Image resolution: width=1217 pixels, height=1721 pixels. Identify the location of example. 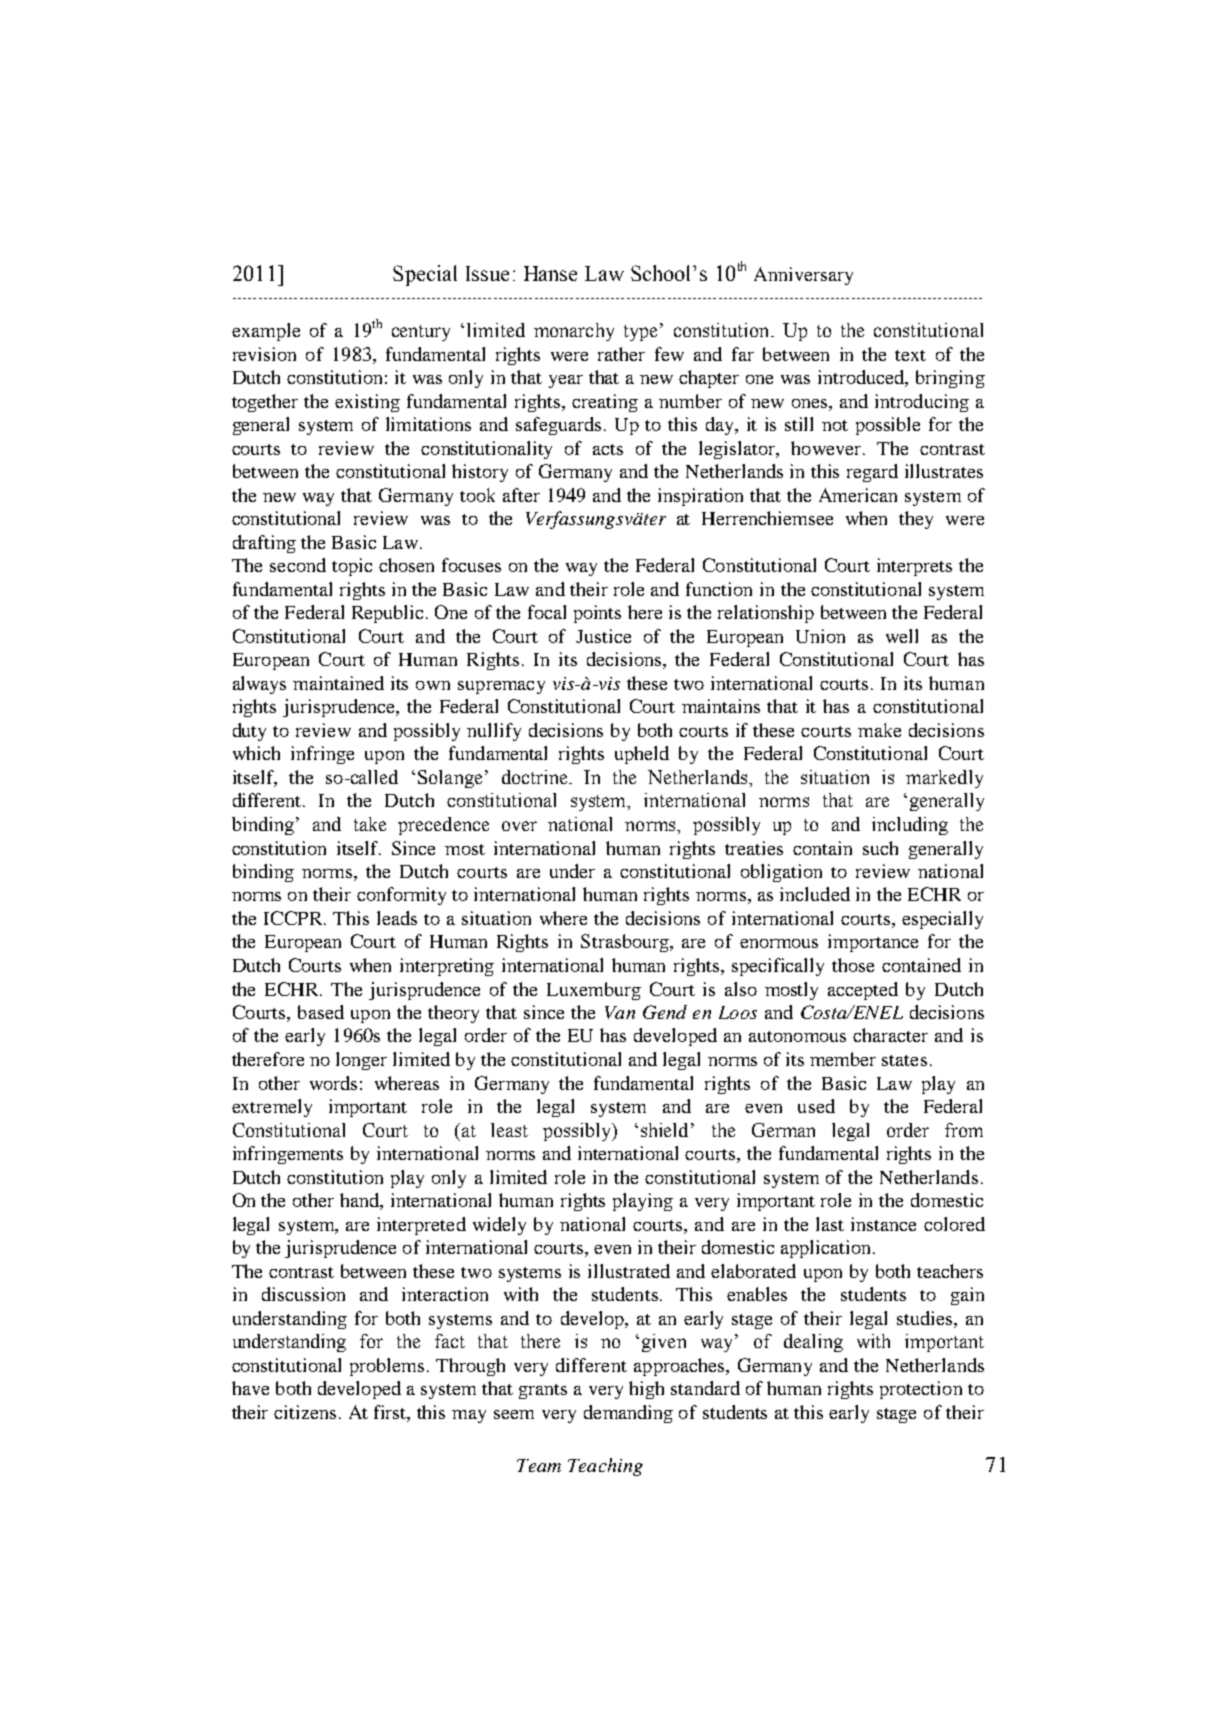
(266, 332).
